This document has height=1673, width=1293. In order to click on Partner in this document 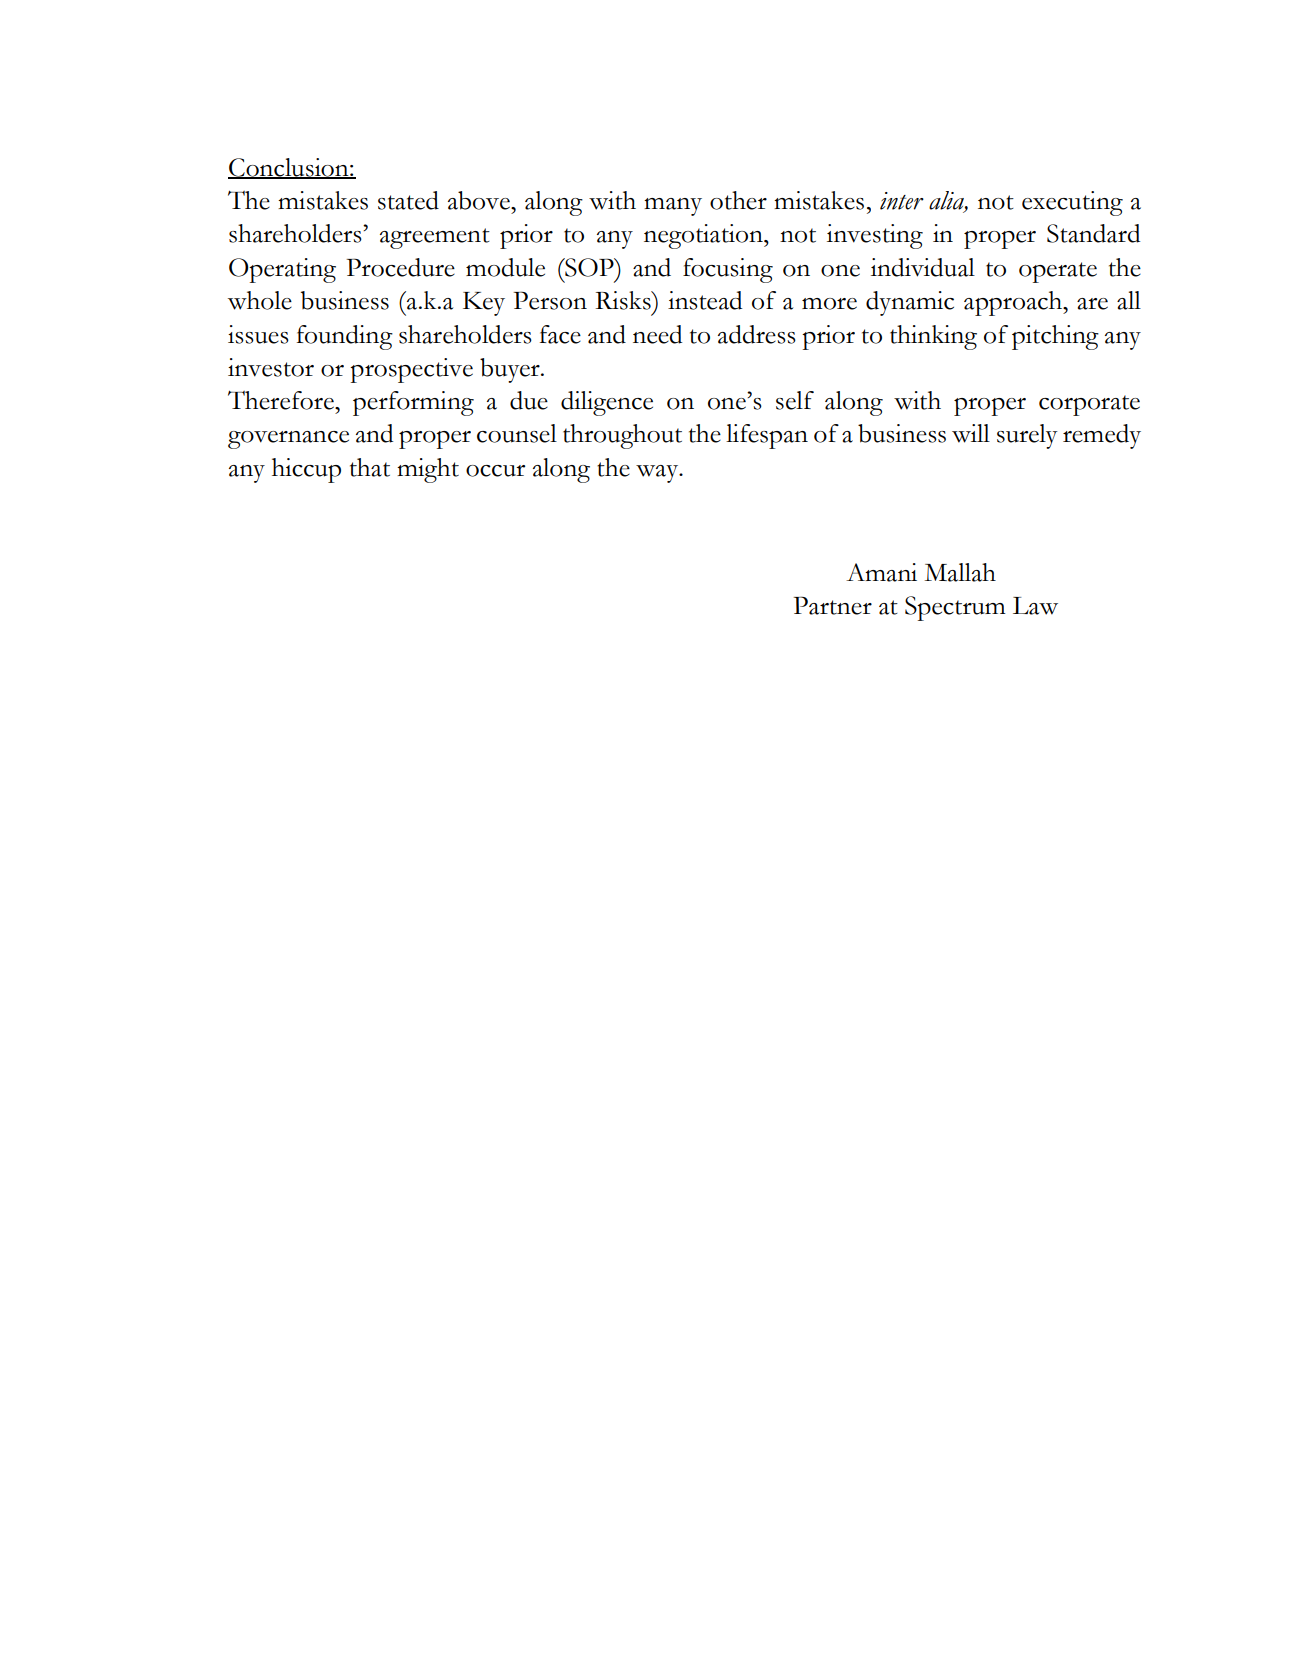, I will do `click(832, 605)`.
